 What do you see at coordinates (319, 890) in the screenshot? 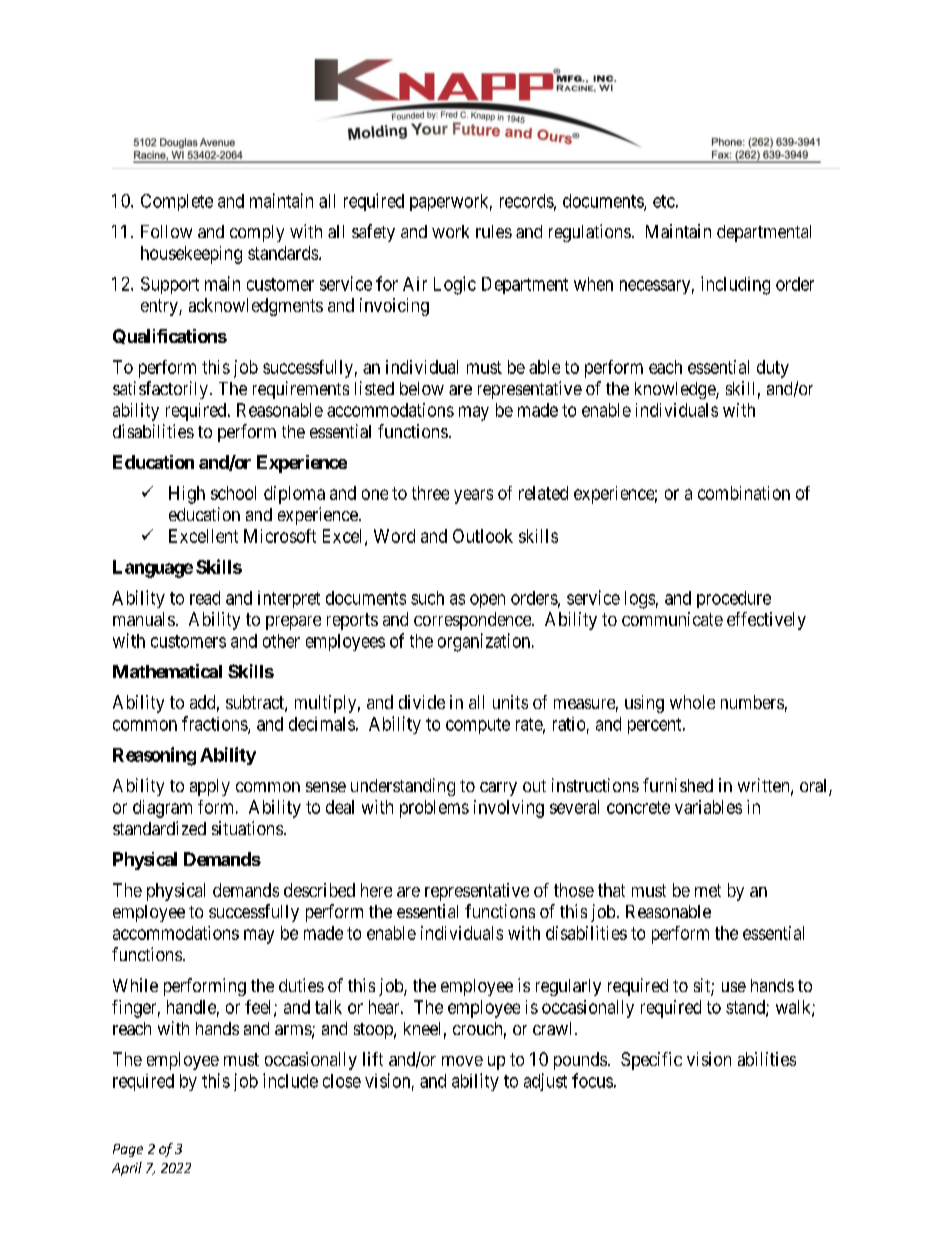
I see `described` at bounding box center [319, 890].
